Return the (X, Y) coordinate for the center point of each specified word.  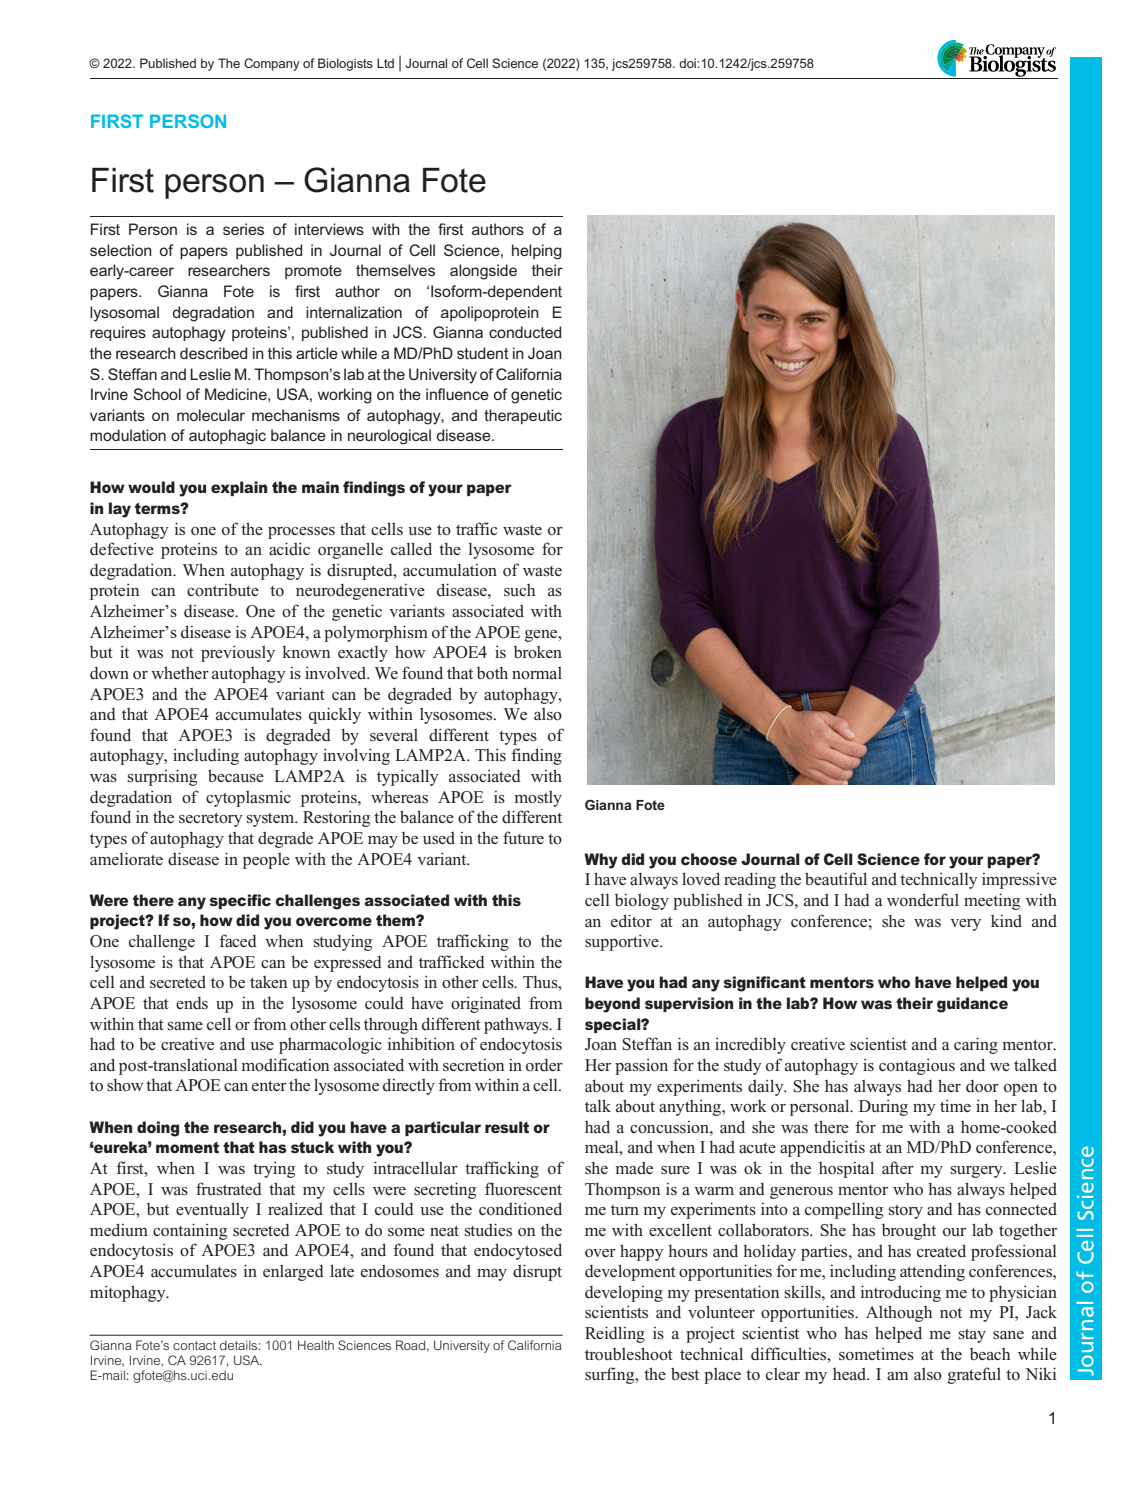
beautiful (836, 878)
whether (180, 672)
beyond (612, 1005)
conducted (525, 332)
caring (976, 1045)
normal (537, 673)
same (185, 1026)
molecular (211, 415)
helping (537, 252)
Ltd (385, 63)
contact (194, 1345)
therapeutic (523, 416)
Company (272, 64)
